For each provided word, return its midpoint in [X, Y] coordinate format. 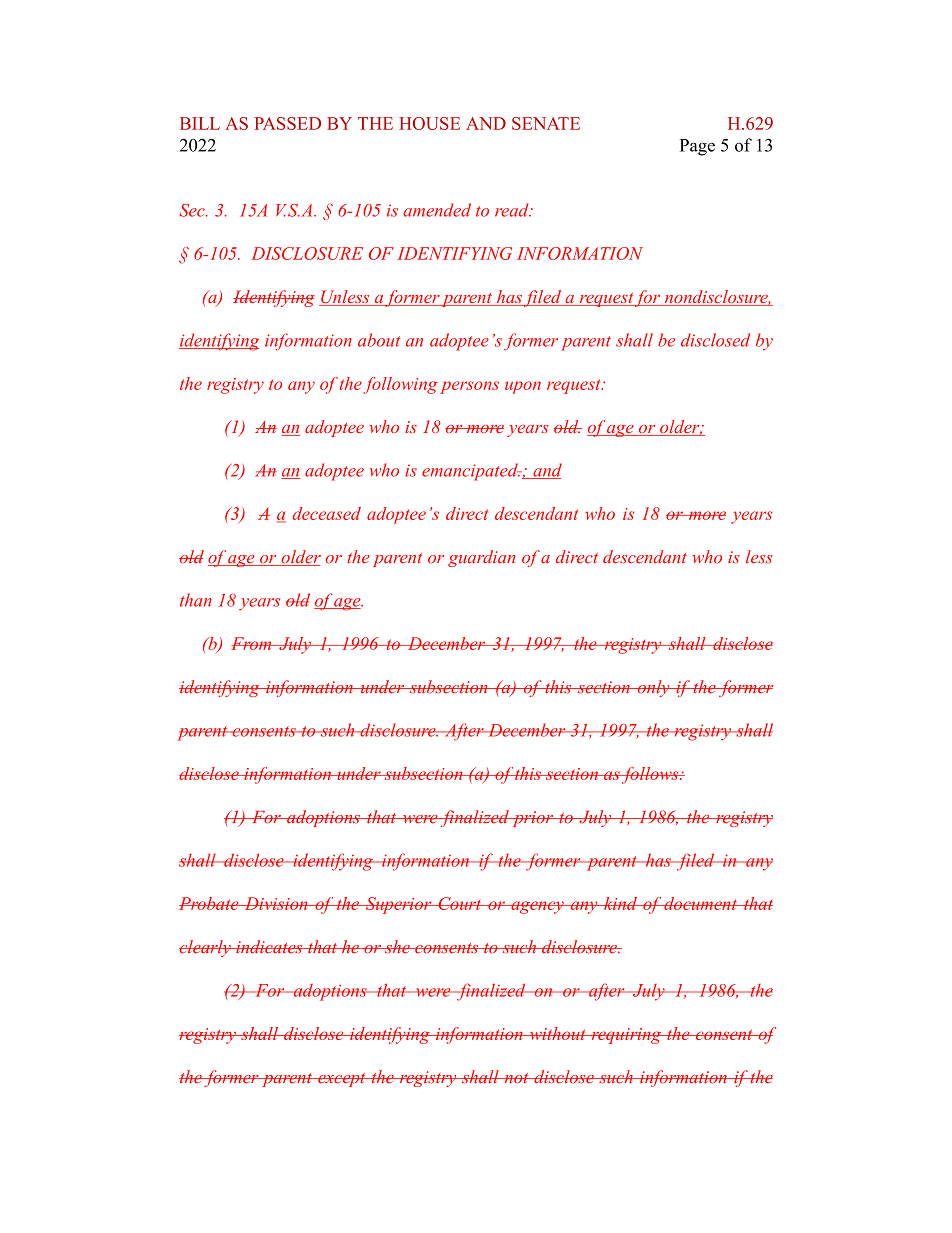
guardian [481, 558]
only [653, 688]
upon [523, 387]
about [379, 340]
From [252, 643]
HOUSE [429, 123]
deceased [327, 513]
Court [460, 903]
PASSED [287, 123]
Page [697, 147]
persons [469, 387]
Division [276, 903]
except [342, 1080]
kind [620, 903]
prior [532, 819]
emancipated [471, 472]
